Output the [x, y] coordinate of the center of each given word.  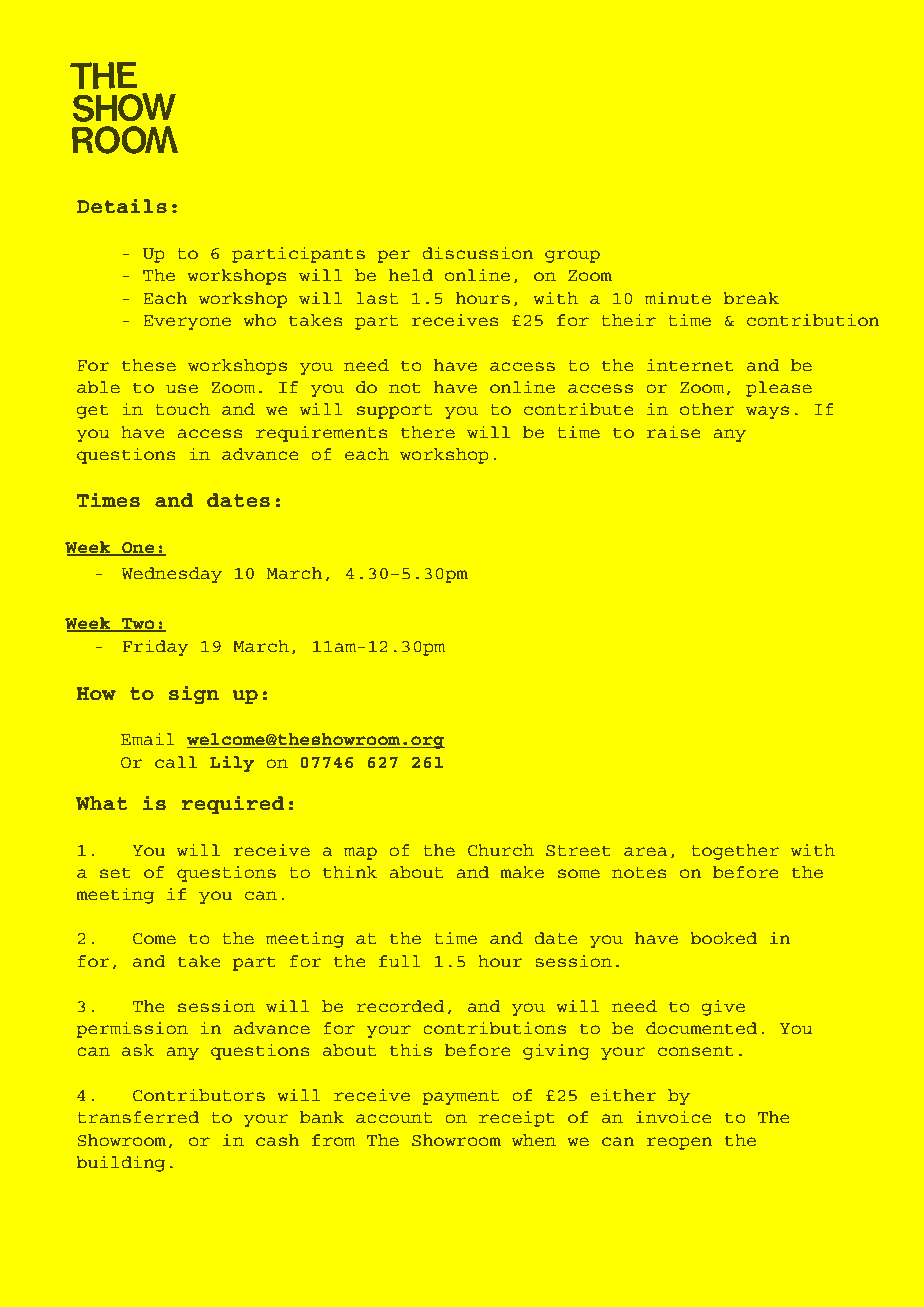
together [735, 852]
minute [678, 298]
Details [122, 206]
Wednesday [172, 575]
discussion [478, 253]
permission [132, 1030]
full [400, 961]
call [176, 762]
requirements [322, 434]
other [707, 409]
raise [673, 432]
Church [501, 850]
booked [723, 938]
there [428, 432]
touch [182, 409]
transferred [138, 1117]
